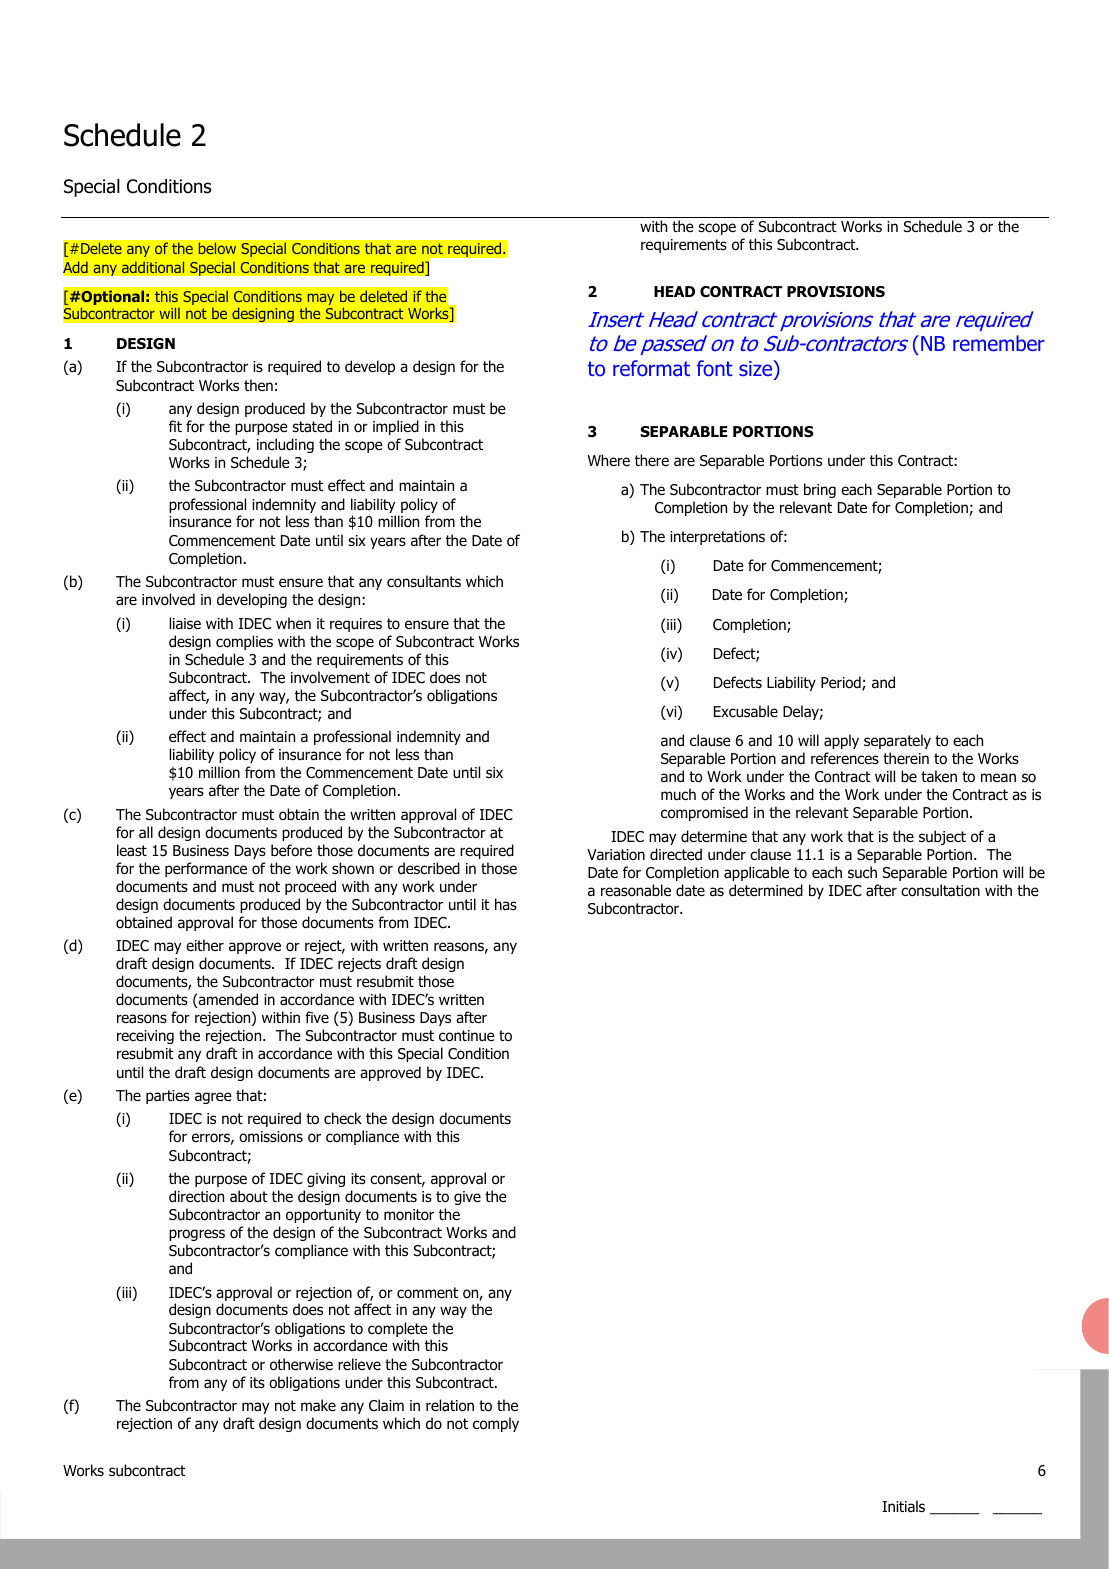 Image resolution: width=1109 pixels, height=1569 pixels. Describe the element at coordinates (820, 490) in the document. I see `bring` at that location.
